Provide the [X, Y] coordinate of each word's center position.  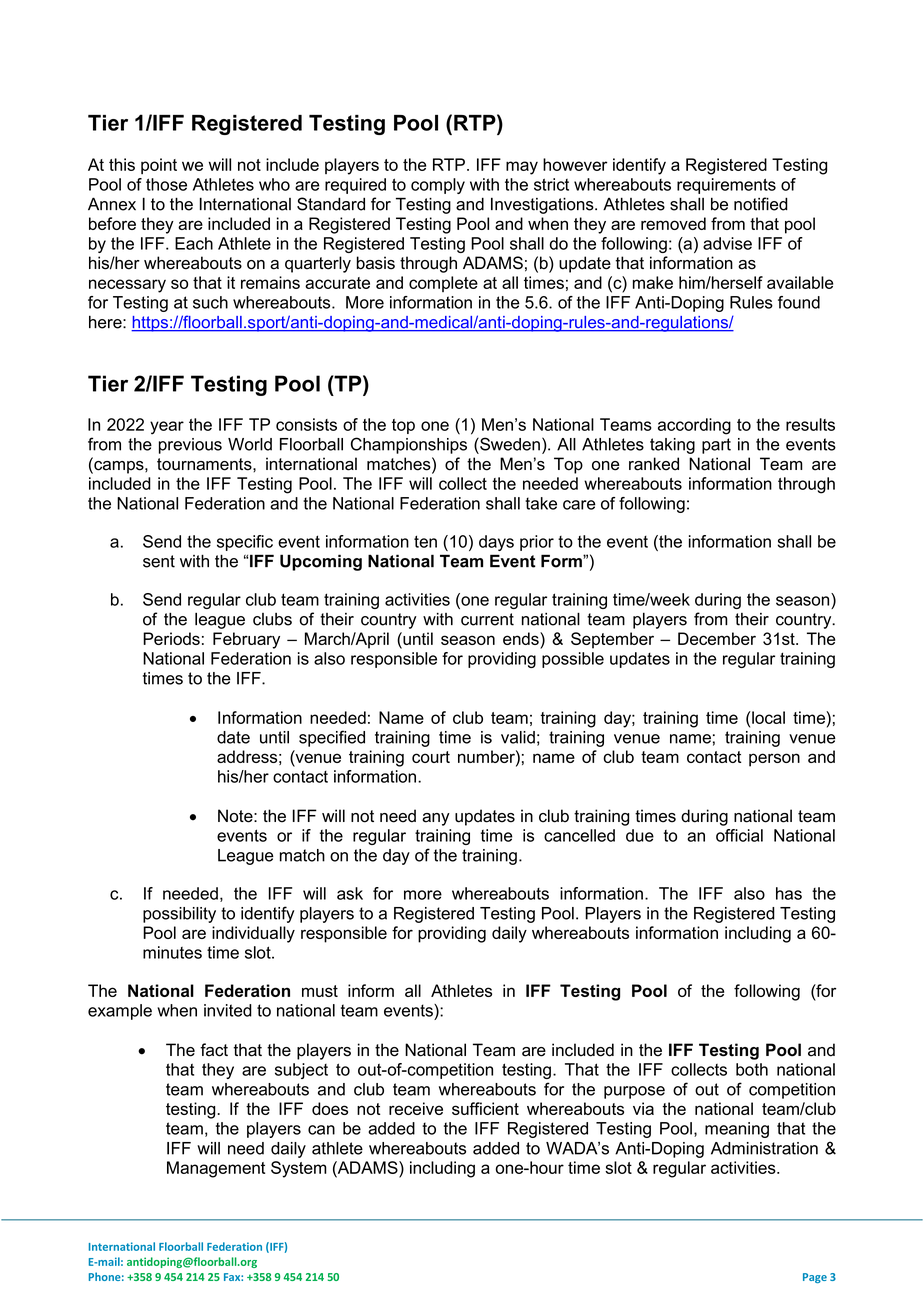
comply [438, 186]
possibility [179, 915]
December [717, 638]
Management [216, 1169]
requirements [726, 186]
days [496, 543]
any [436, 819]
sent [159, 561]
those [166, 184]
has [789, 893]
